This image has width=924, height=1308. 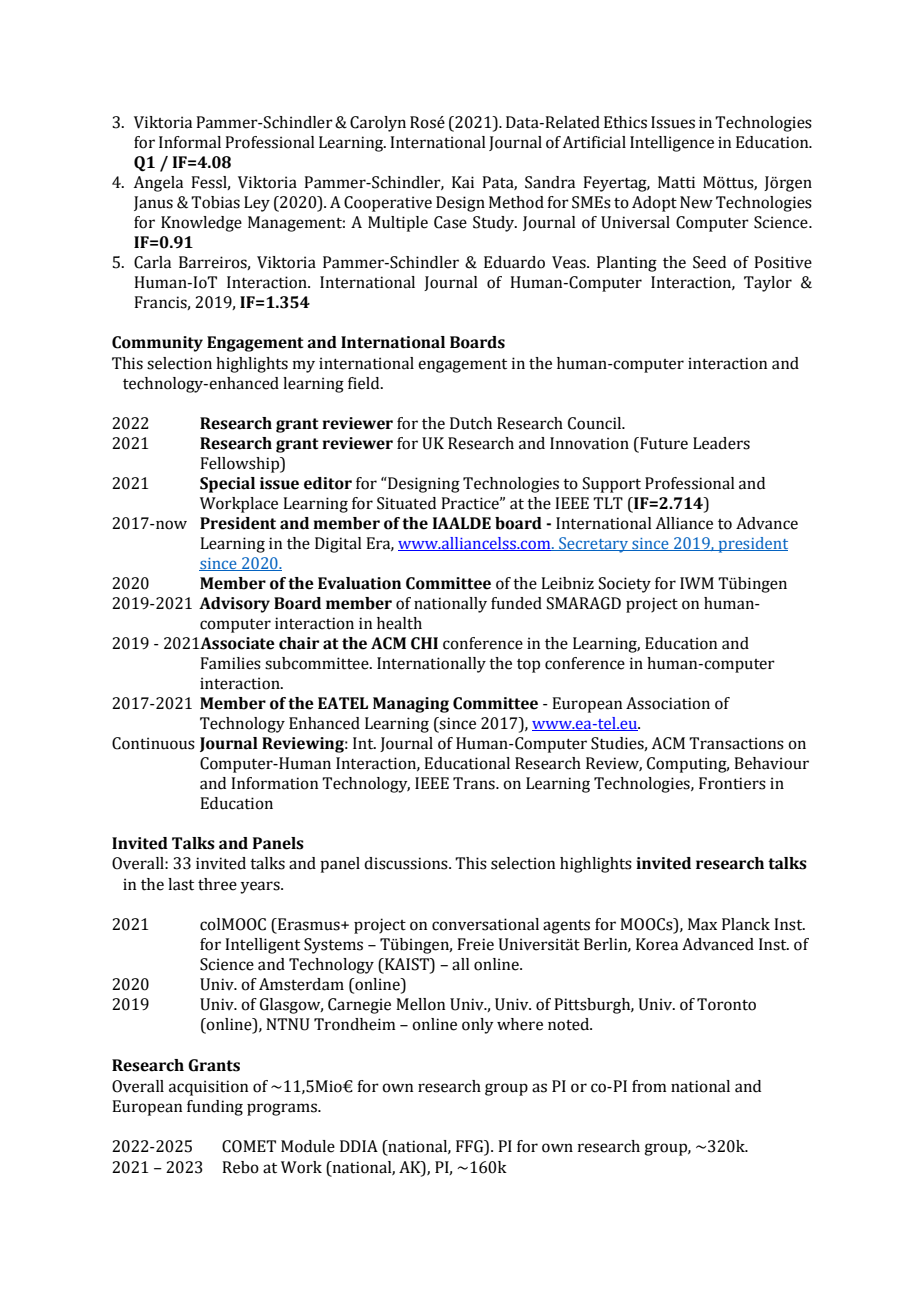 What do you see at coordinates (471, 1146) in the image?
I see `FFG` at bounding box center [471, 1146].
